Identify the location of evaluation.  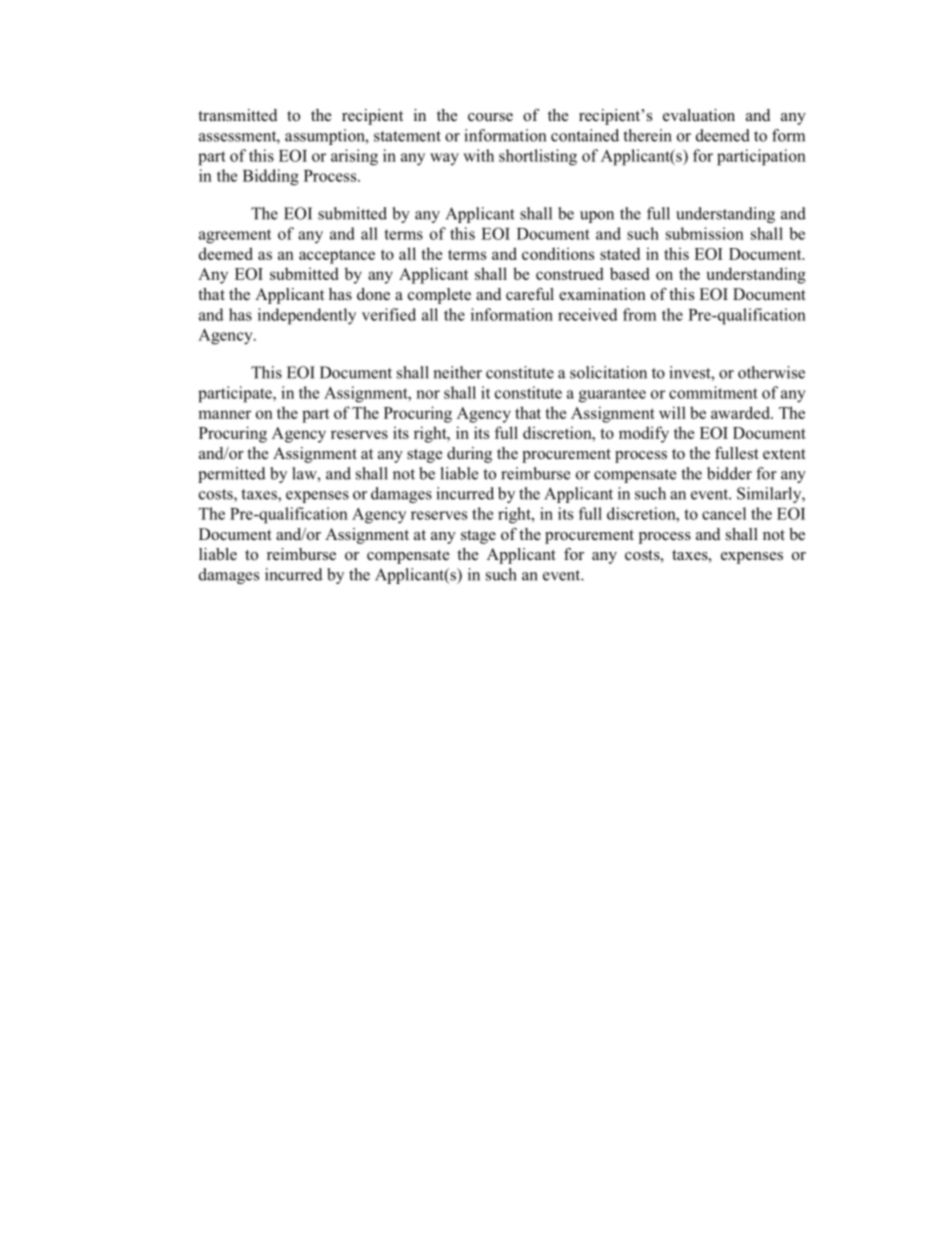
(699, 115).
